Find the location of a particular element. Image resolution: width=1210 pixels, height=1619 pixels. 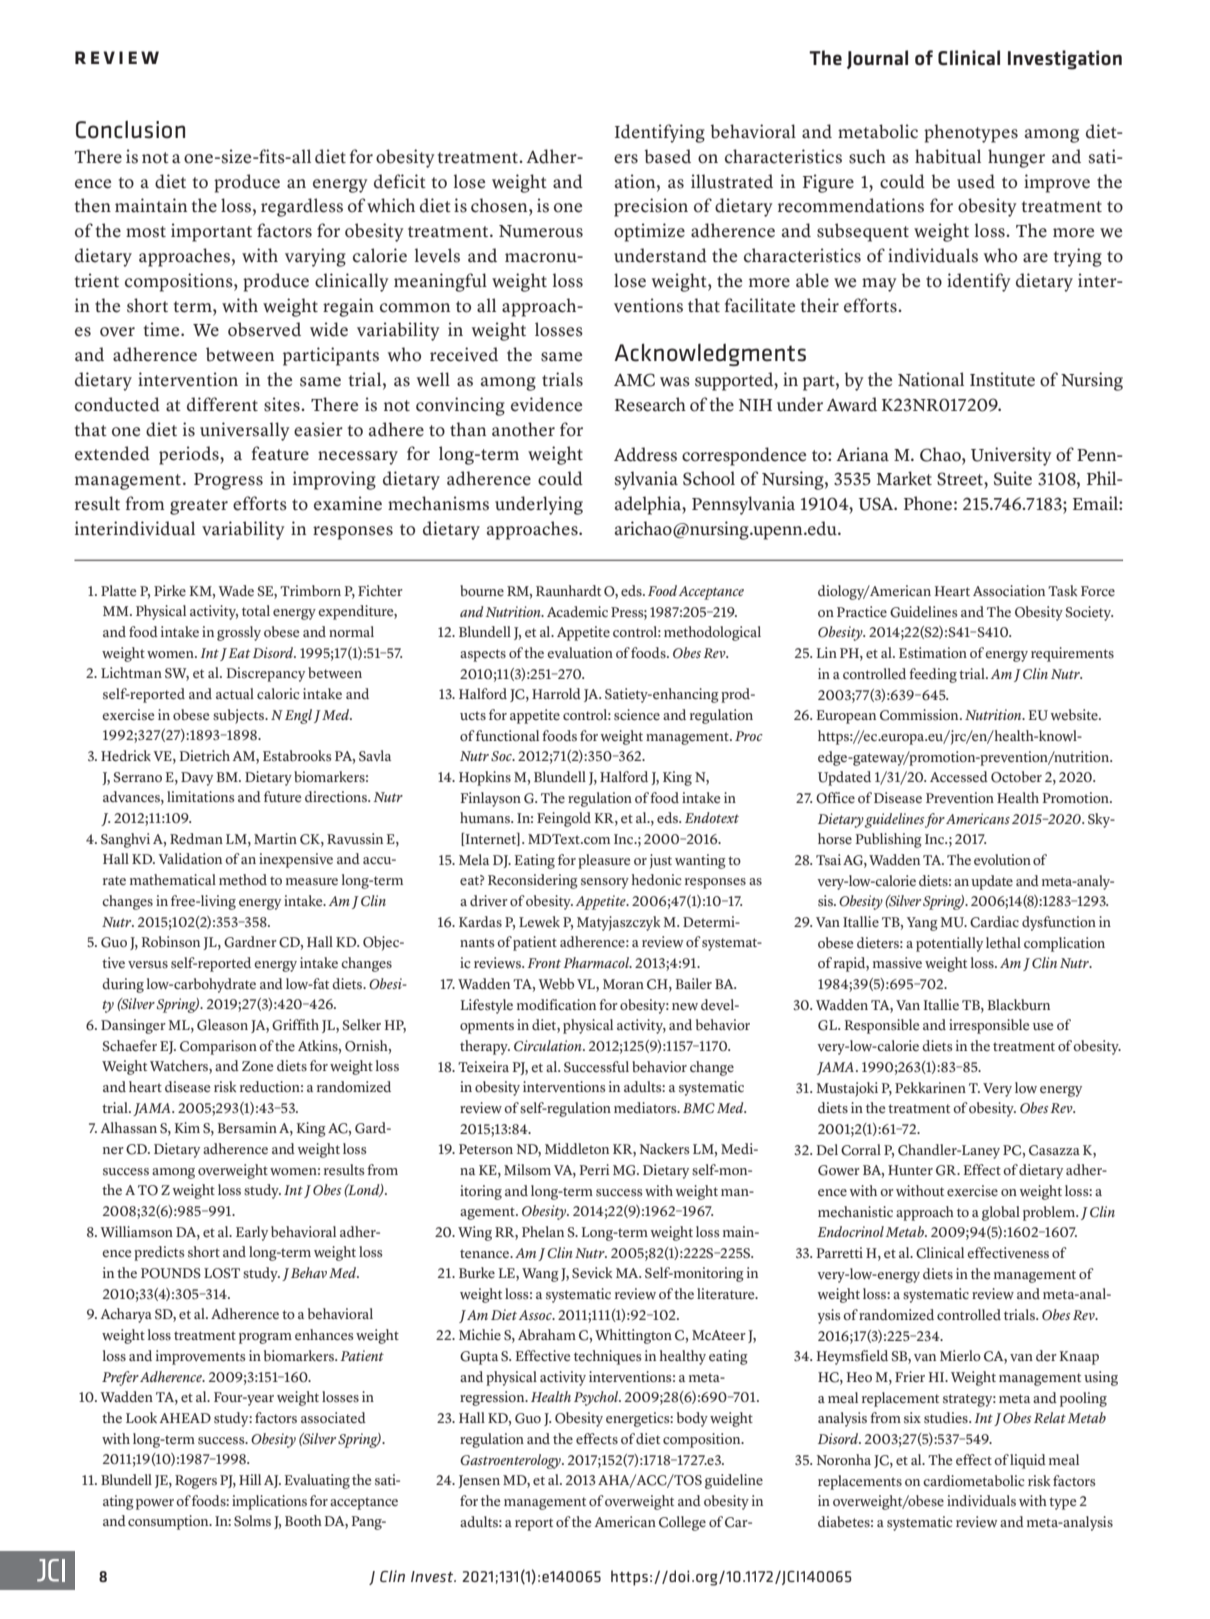

liquid is located at coordinates (1028, 1461).
